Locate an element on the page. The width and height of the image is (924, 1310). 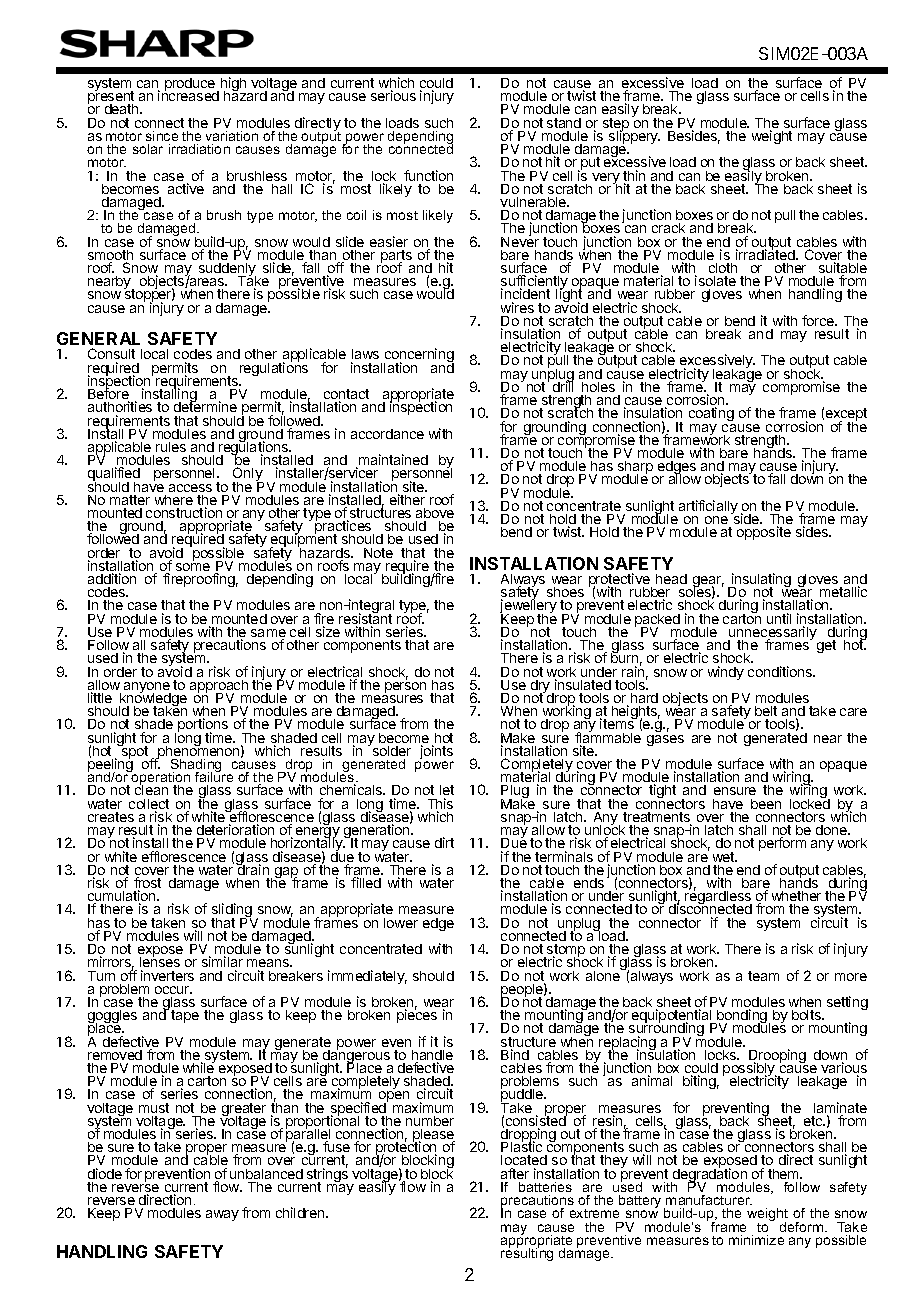
approach is located at coordinates (220, 688).
